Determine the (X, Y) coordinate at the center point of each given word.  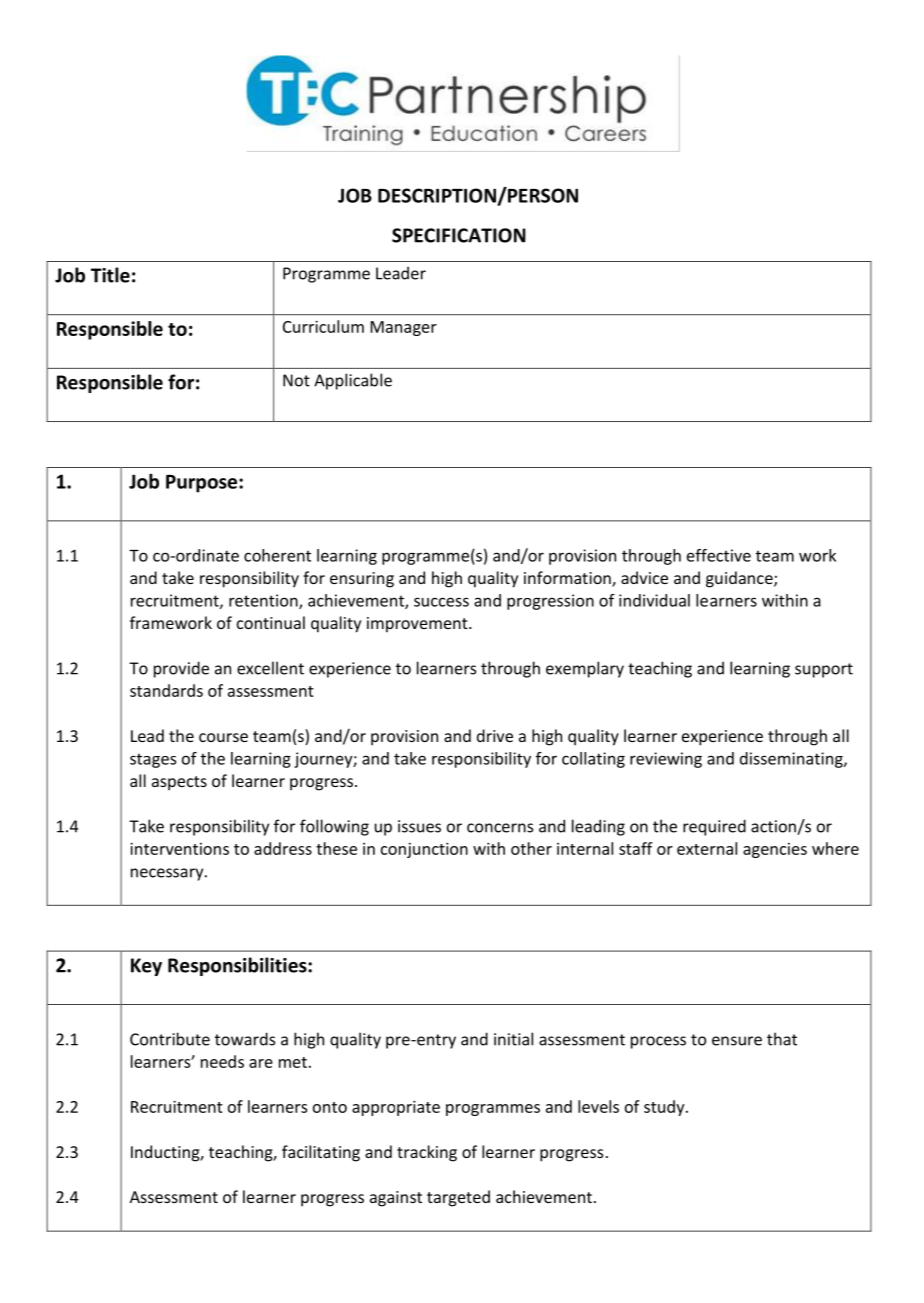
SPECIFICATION (459, 235)
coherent (277, 555)
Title (110, 275)
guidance (740, 579)
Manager (403, 328)
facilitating (321, 1153)
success (441, 602)
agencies (775, 850)
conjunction (424, 850)
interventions (179, 848)
